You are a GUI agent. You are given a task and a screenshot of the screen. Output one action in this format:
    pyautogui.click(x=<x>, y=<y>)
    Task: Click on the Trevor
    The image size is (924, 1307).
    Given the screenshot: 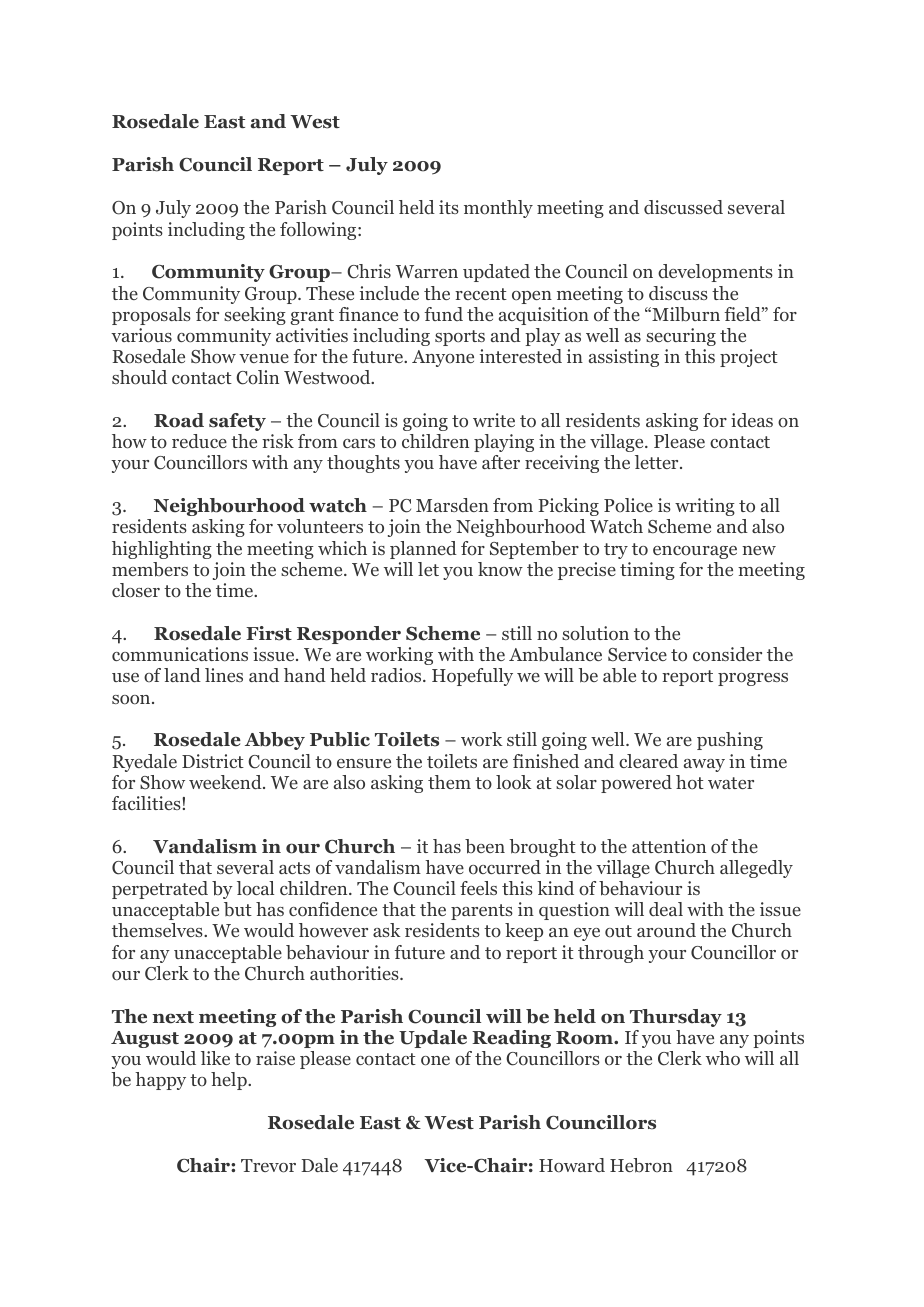 What is the action you would take?
    pyautogui.click(x=268, y=1166)
